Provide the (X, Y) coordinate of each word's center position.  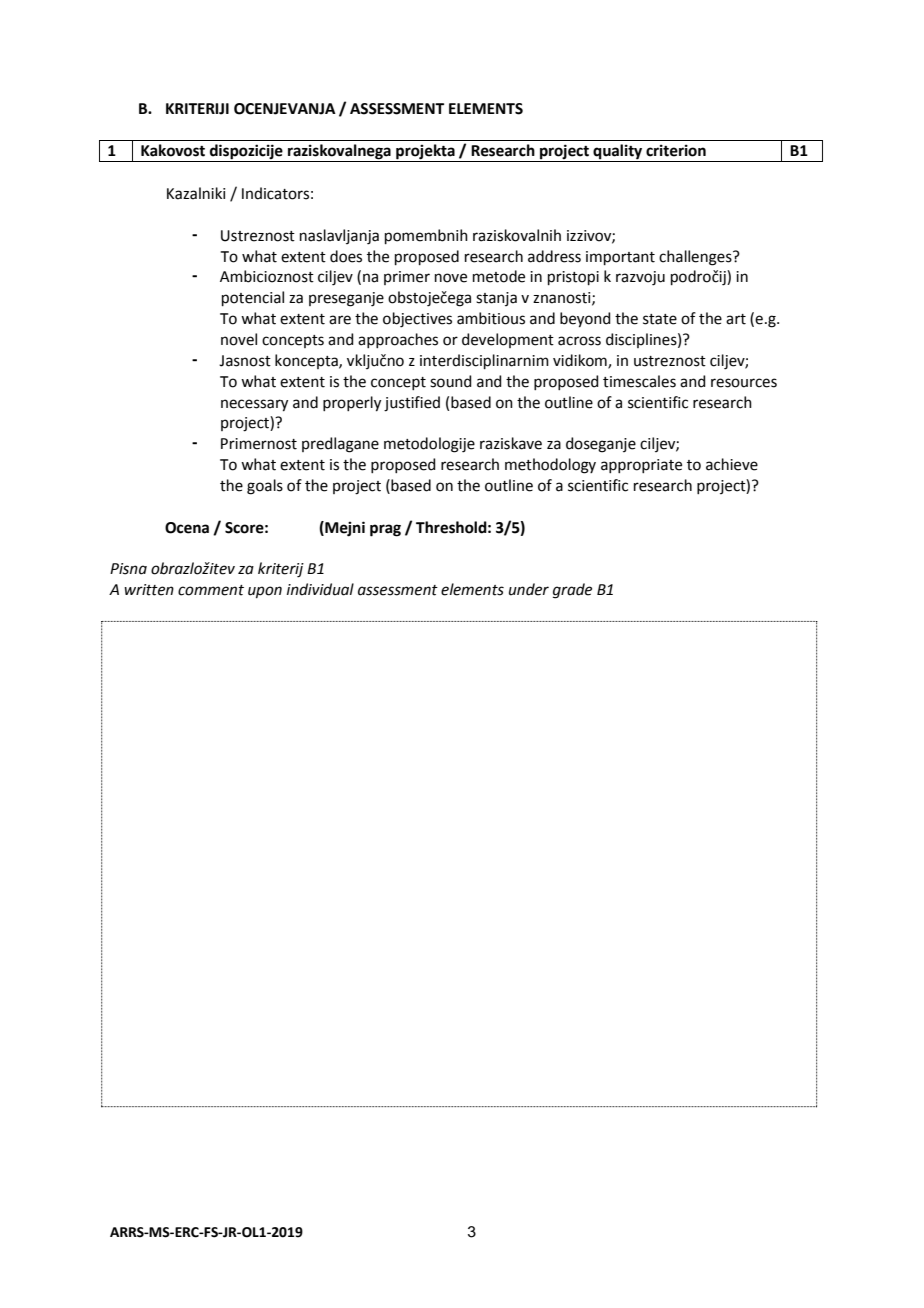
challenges (696, 258)
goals (265, 487)
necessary (254, 405)
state (660, 319)
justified (412, 404)
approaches (398, 340)
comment (211, 590)
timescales (639, 381)
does (346, 256)
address (554, 256)
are (340, 320)
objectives (417, 320)
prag (385, 530)
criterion (676, 150)
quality (618, 153)
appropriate (641, 466)
